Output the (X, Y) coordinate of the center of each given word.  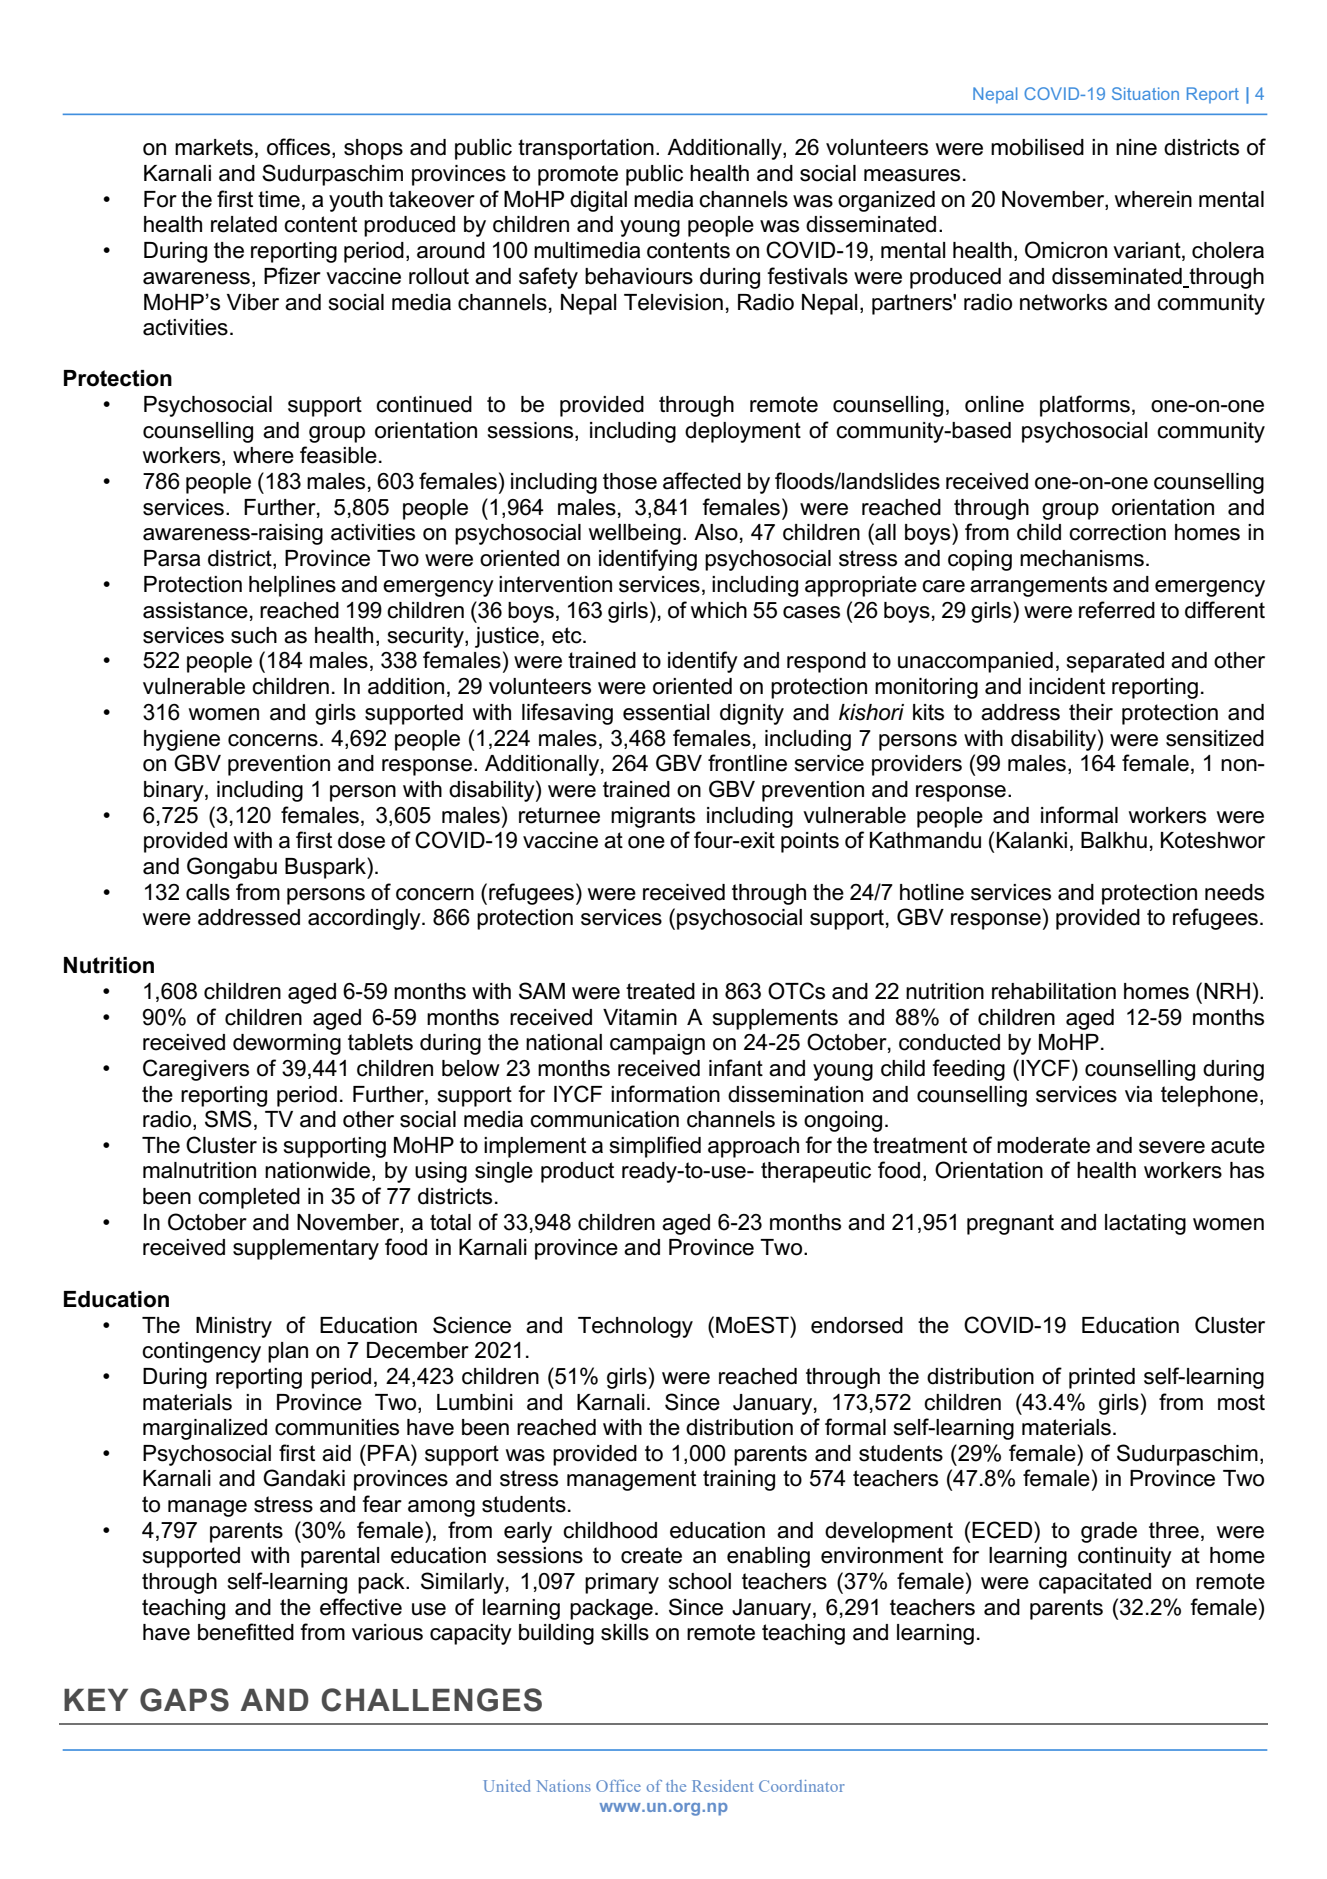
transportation (586, 149)
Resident (722, 1786)
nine (1136, 147)
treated (660, 991)
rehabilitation (1054, 991)
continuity (1125, 1557)
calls (208, 892)
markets (214, 147)
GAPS (184, 1700)
